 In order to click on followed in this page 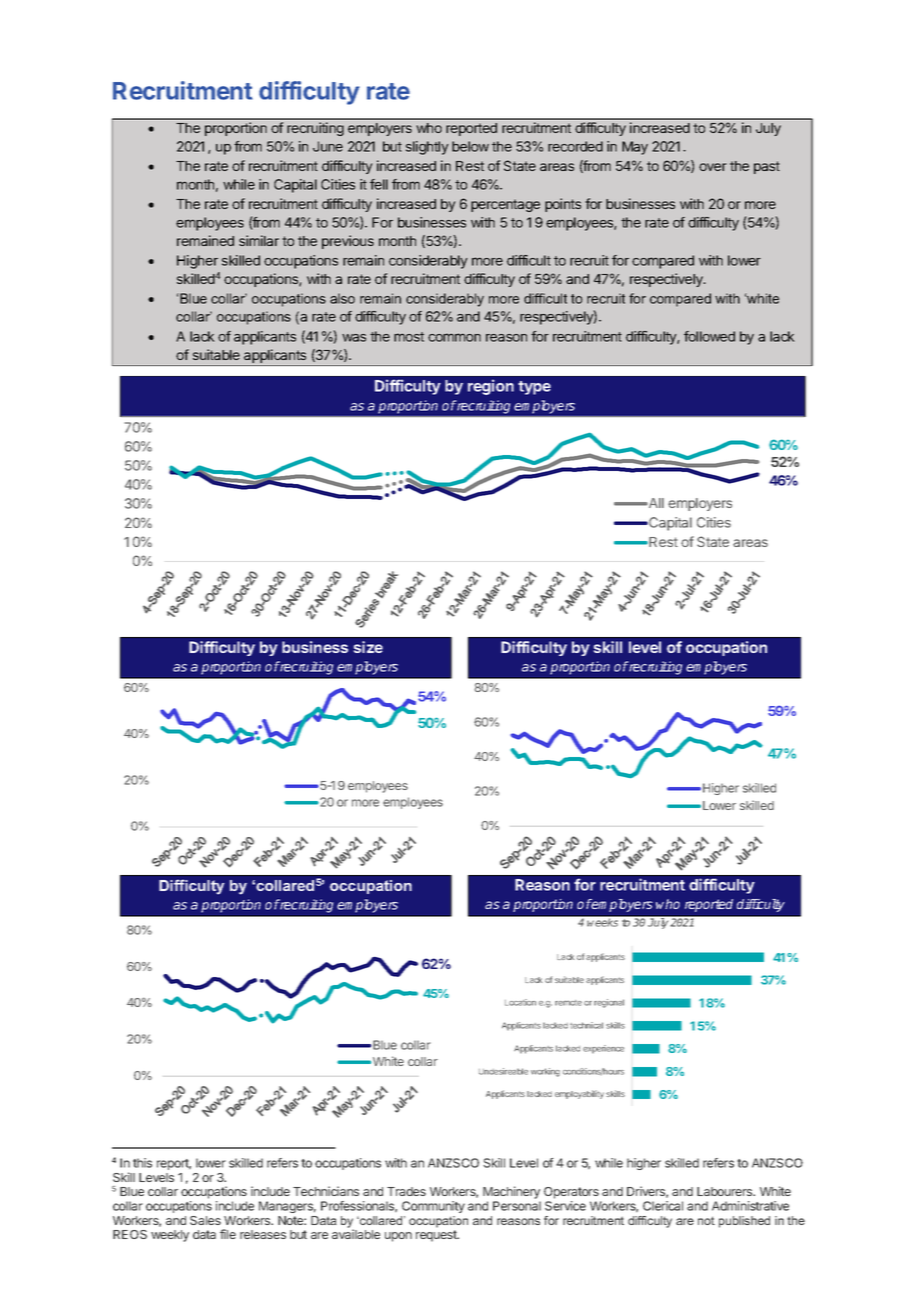, I will do `click(709, 336)`.
